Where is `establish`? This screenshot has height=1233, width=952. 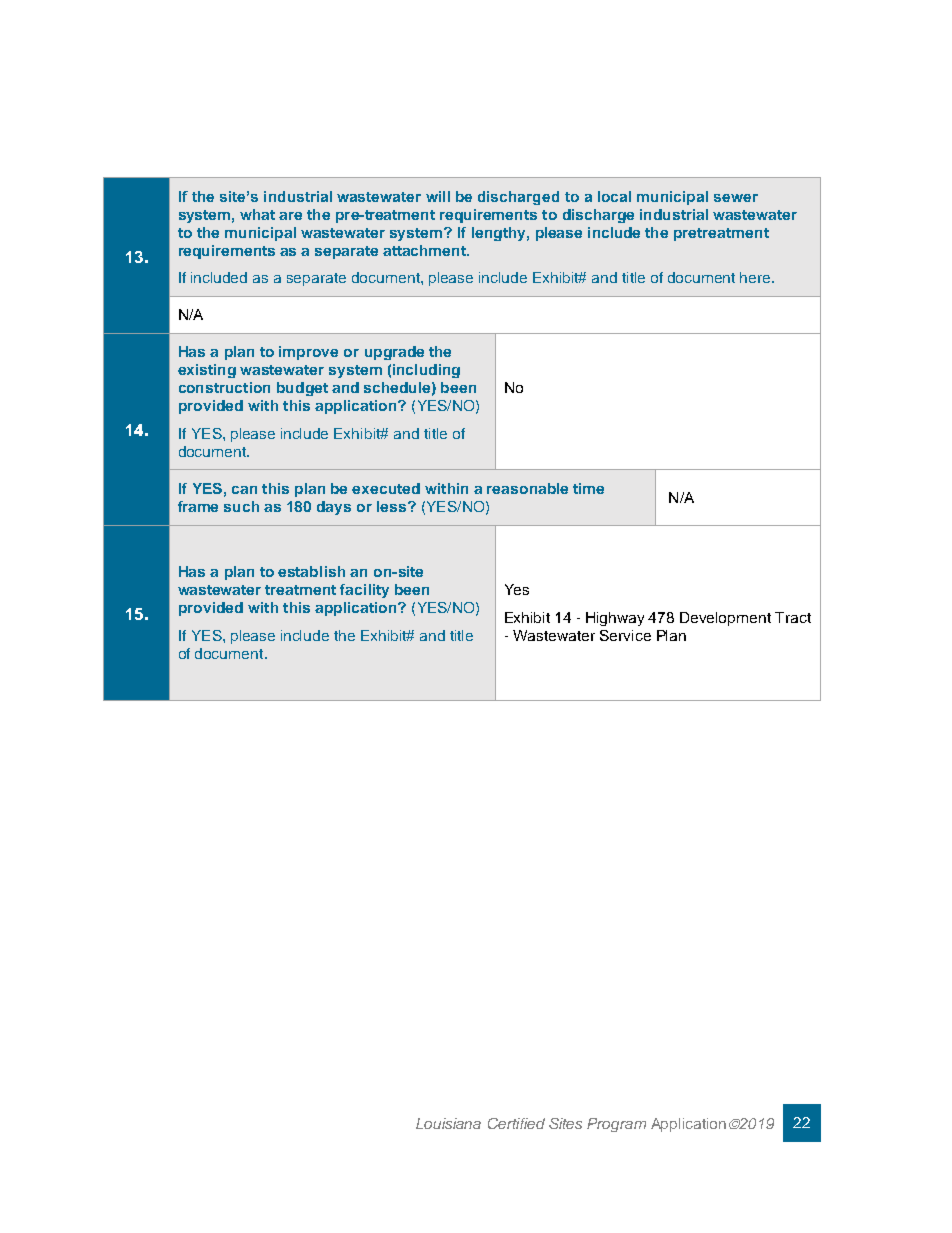 establish is located at coordinates (311, 571).
